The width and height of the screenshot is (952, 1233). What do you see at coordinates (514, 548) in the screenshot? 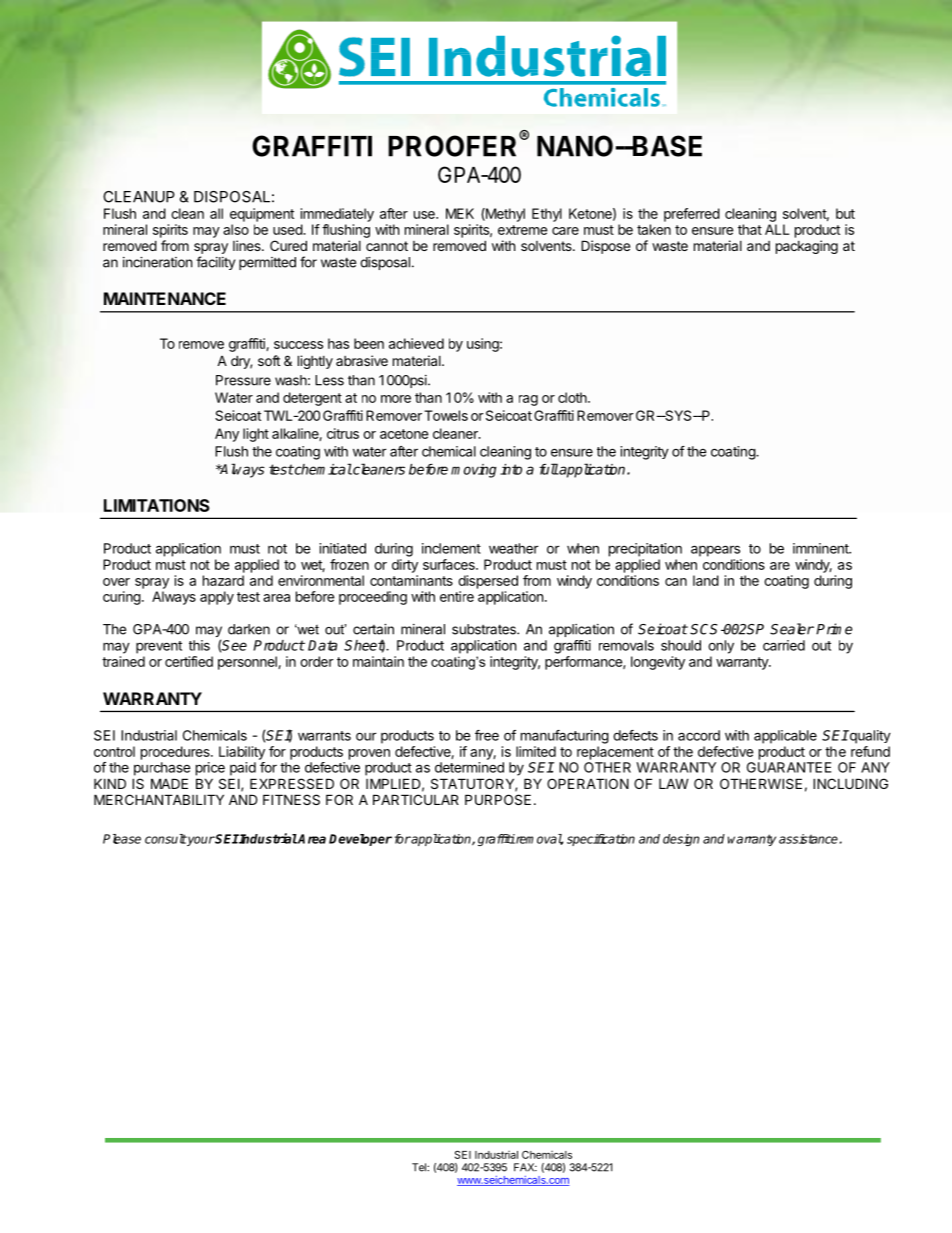
I see `weather` at bounding box center [514, 548].
